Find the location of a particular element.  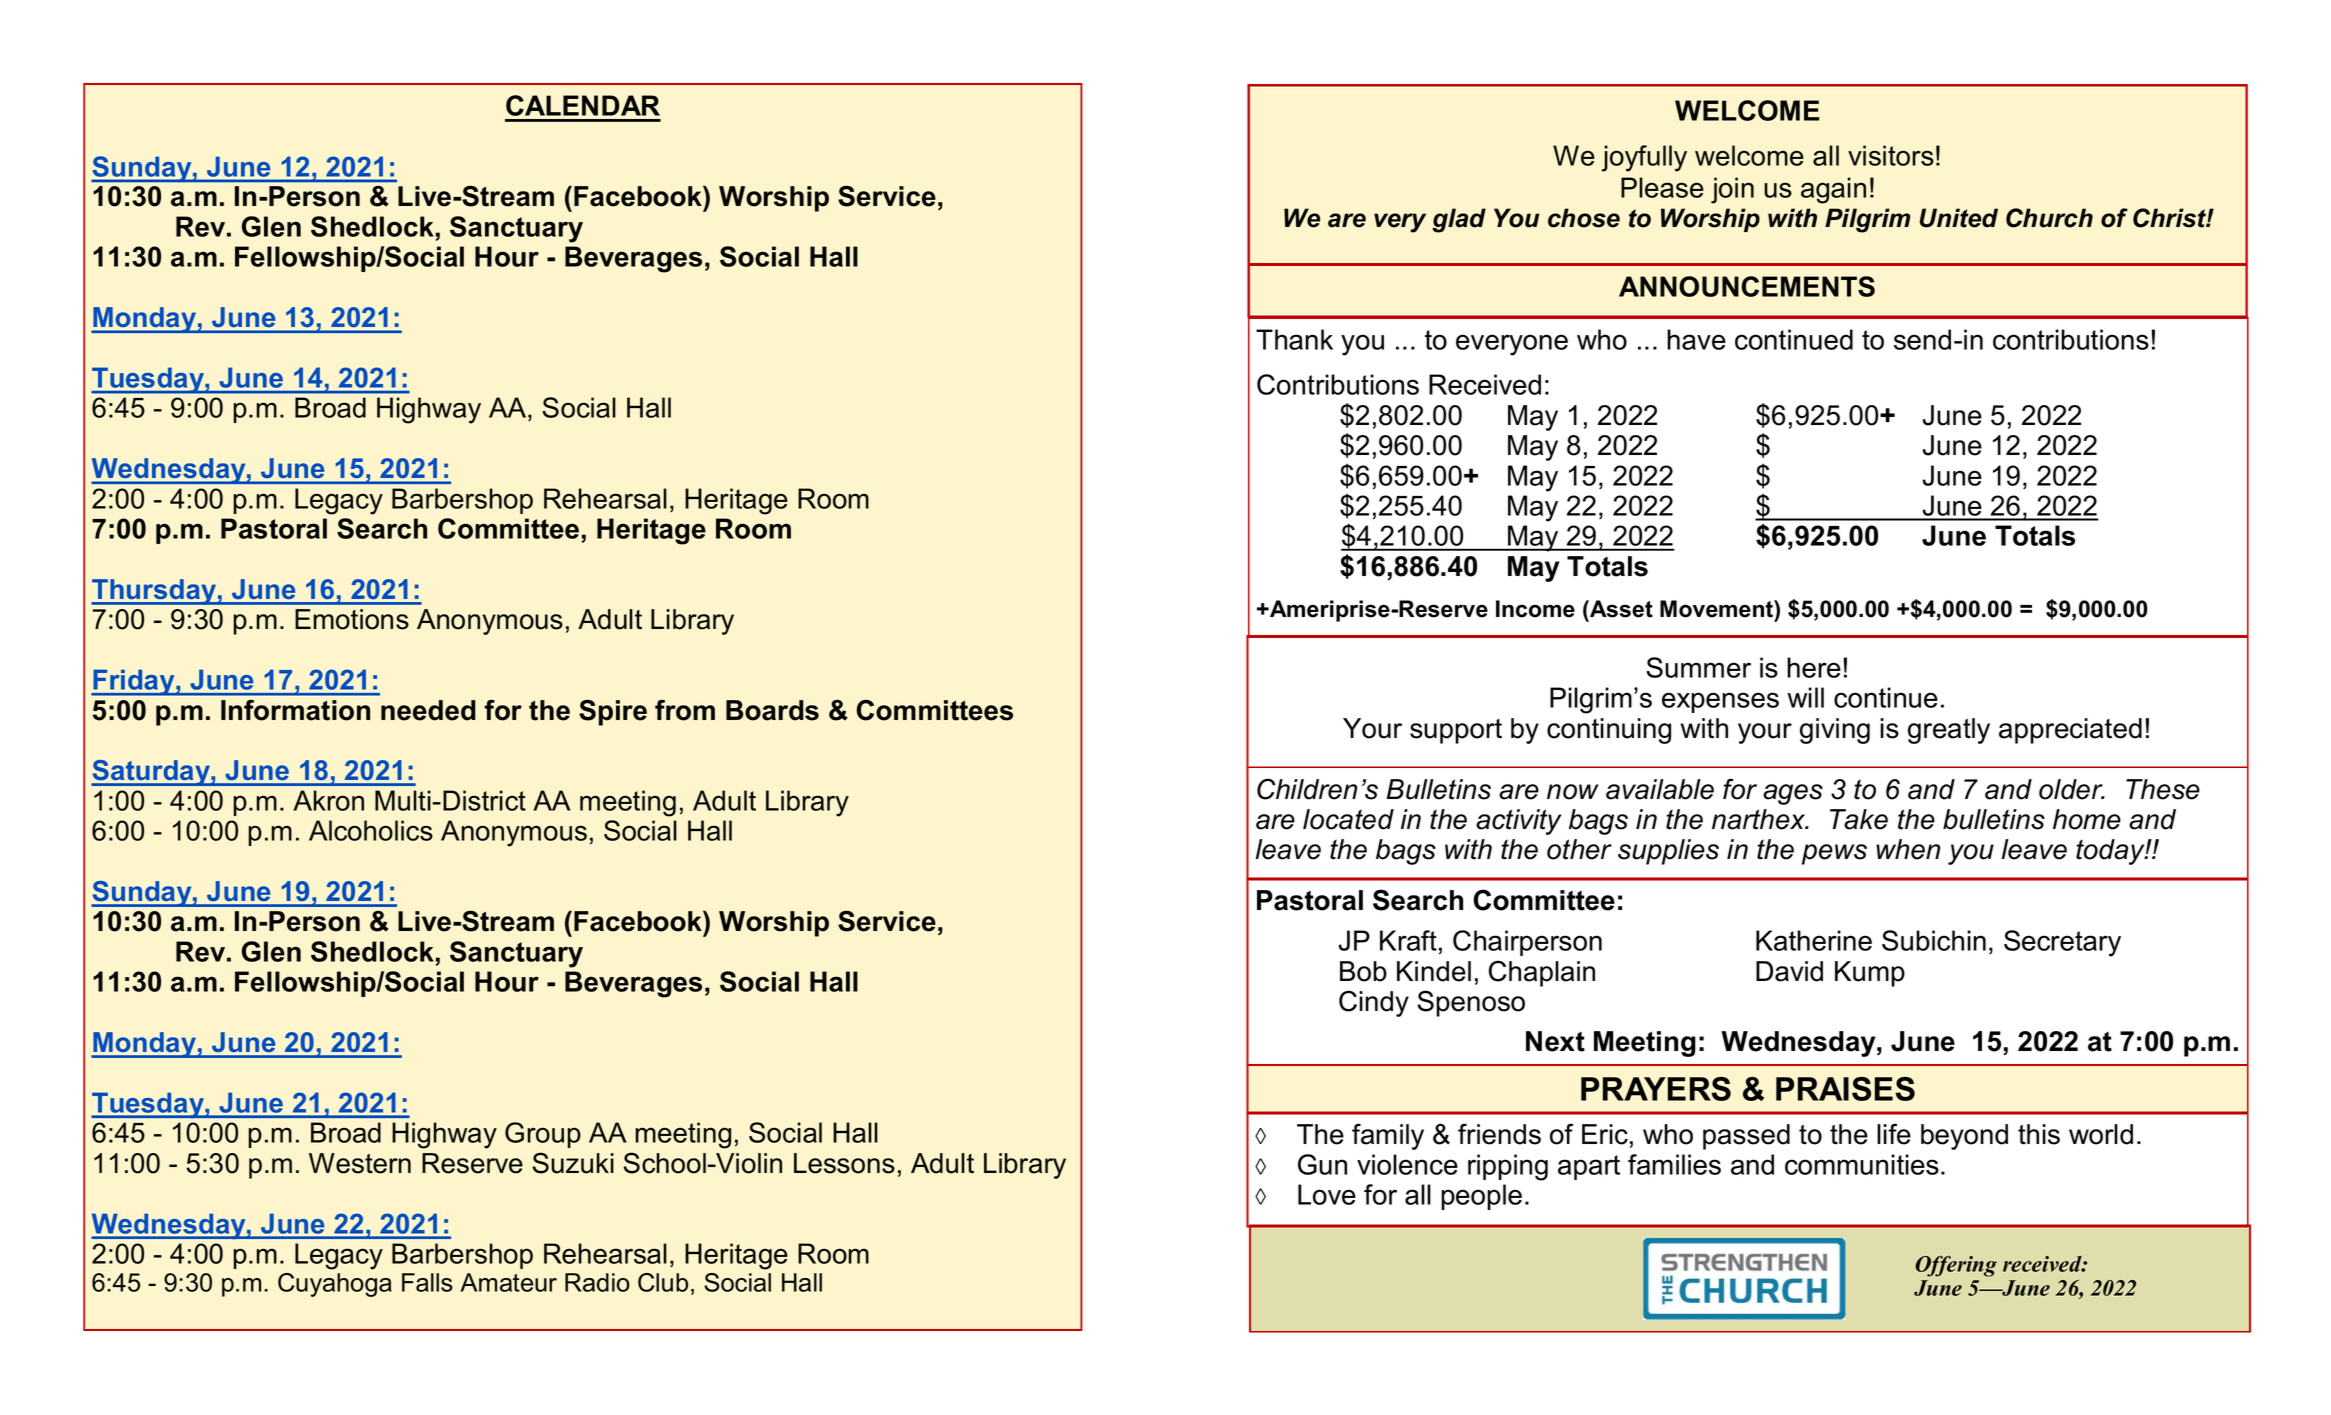

Amateur is located at coordinates (508, 1282).
